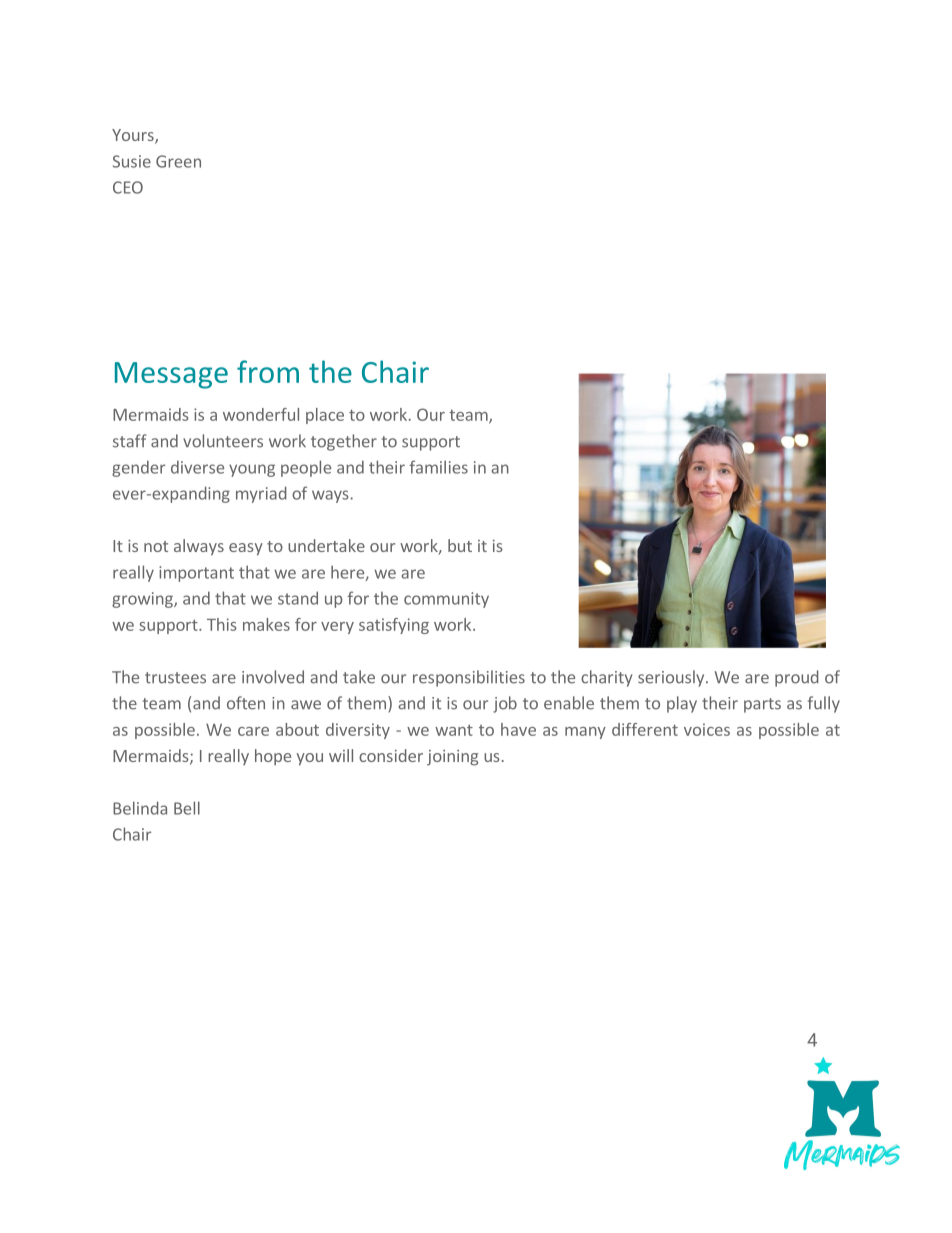  What do you see at coordinates (134, 136) in the document?
I see `Yours` at bounding box center [134, 136].
